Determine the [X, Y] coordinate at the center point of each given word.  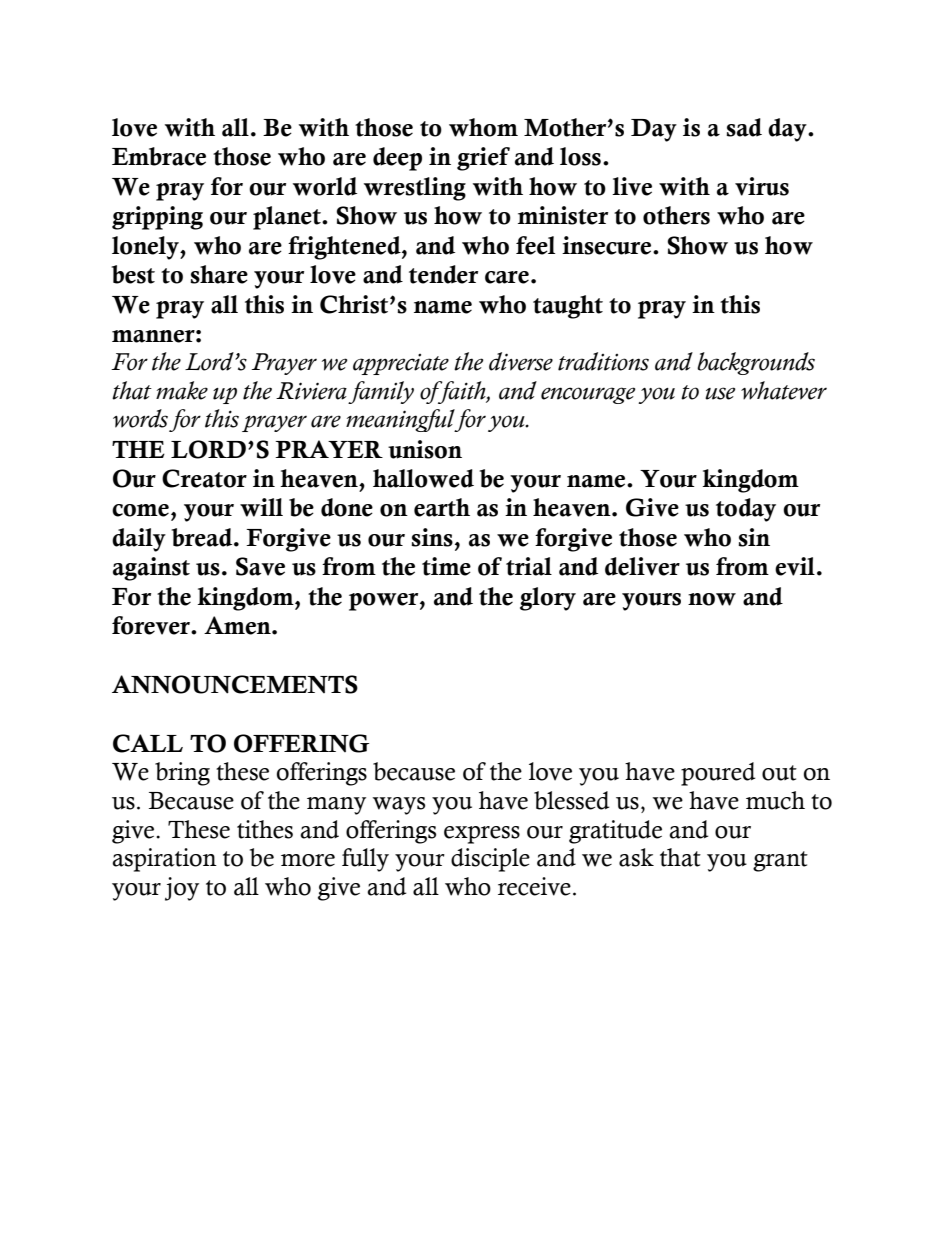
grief [483, 159]
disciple [490, 860]
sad [744, 127]
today [746, 510]
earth [442, 507]
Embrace [159, 156]
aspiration [164, 860]
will [261, 507]
